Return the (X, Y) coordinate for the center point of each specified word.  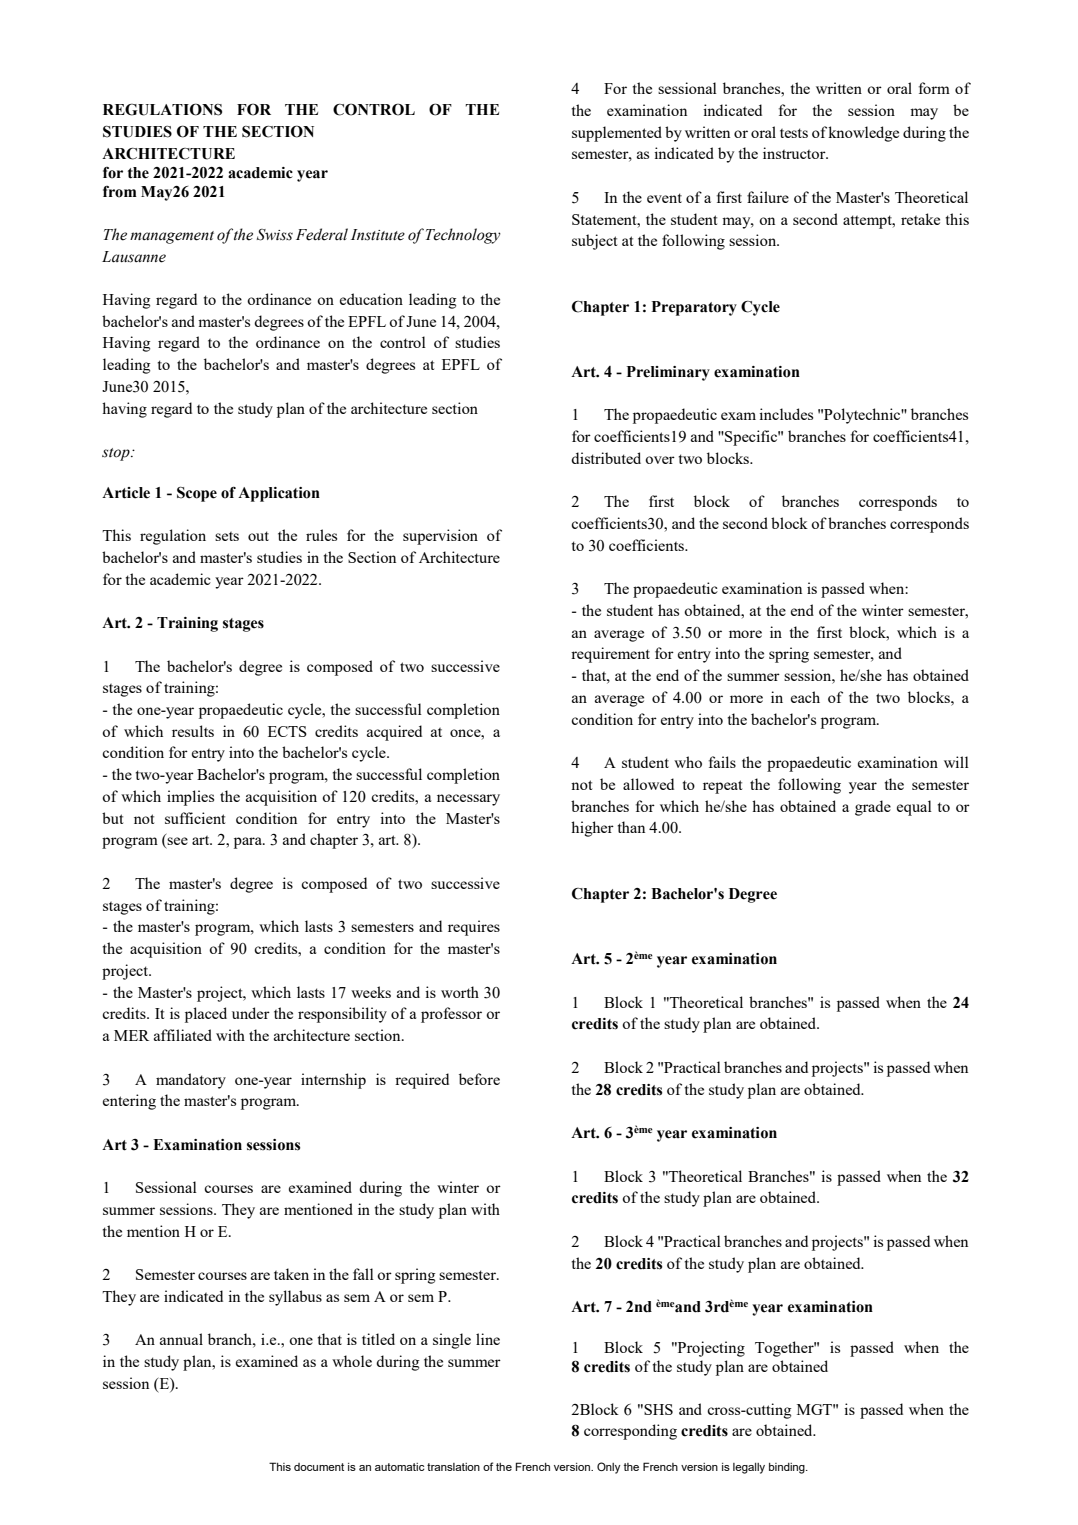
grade (873, 808)
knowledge (863, 134)
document (319, 1467)
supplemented (617, 134)
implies (190, 798)
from (120, 192)
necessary (468, 800)
